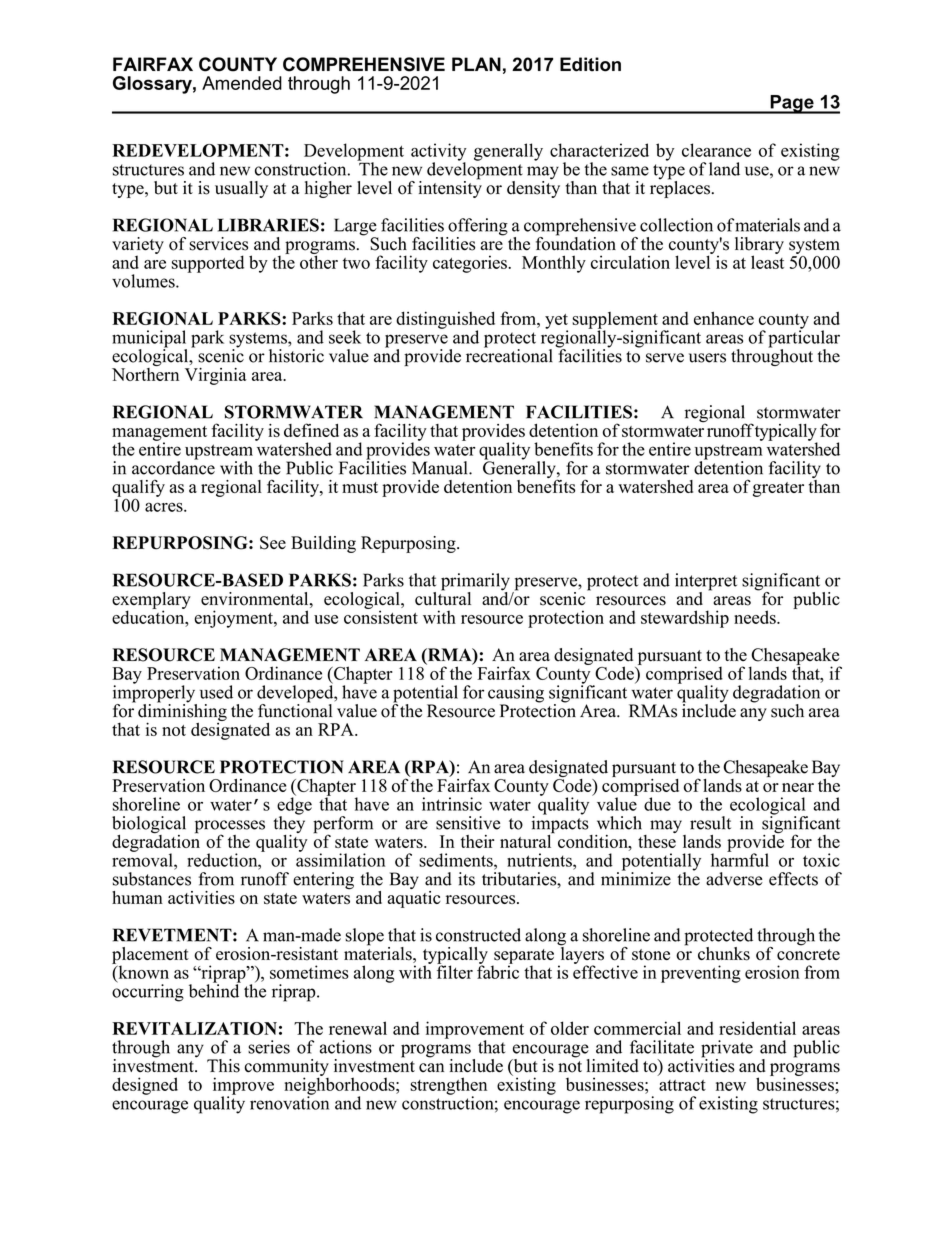 Image resolution: width=952 pixels, height=1233 pixels. What do you see at coordinates (476, 64) in the image?
I see `PLAN` at bounding box center [476, 64].
